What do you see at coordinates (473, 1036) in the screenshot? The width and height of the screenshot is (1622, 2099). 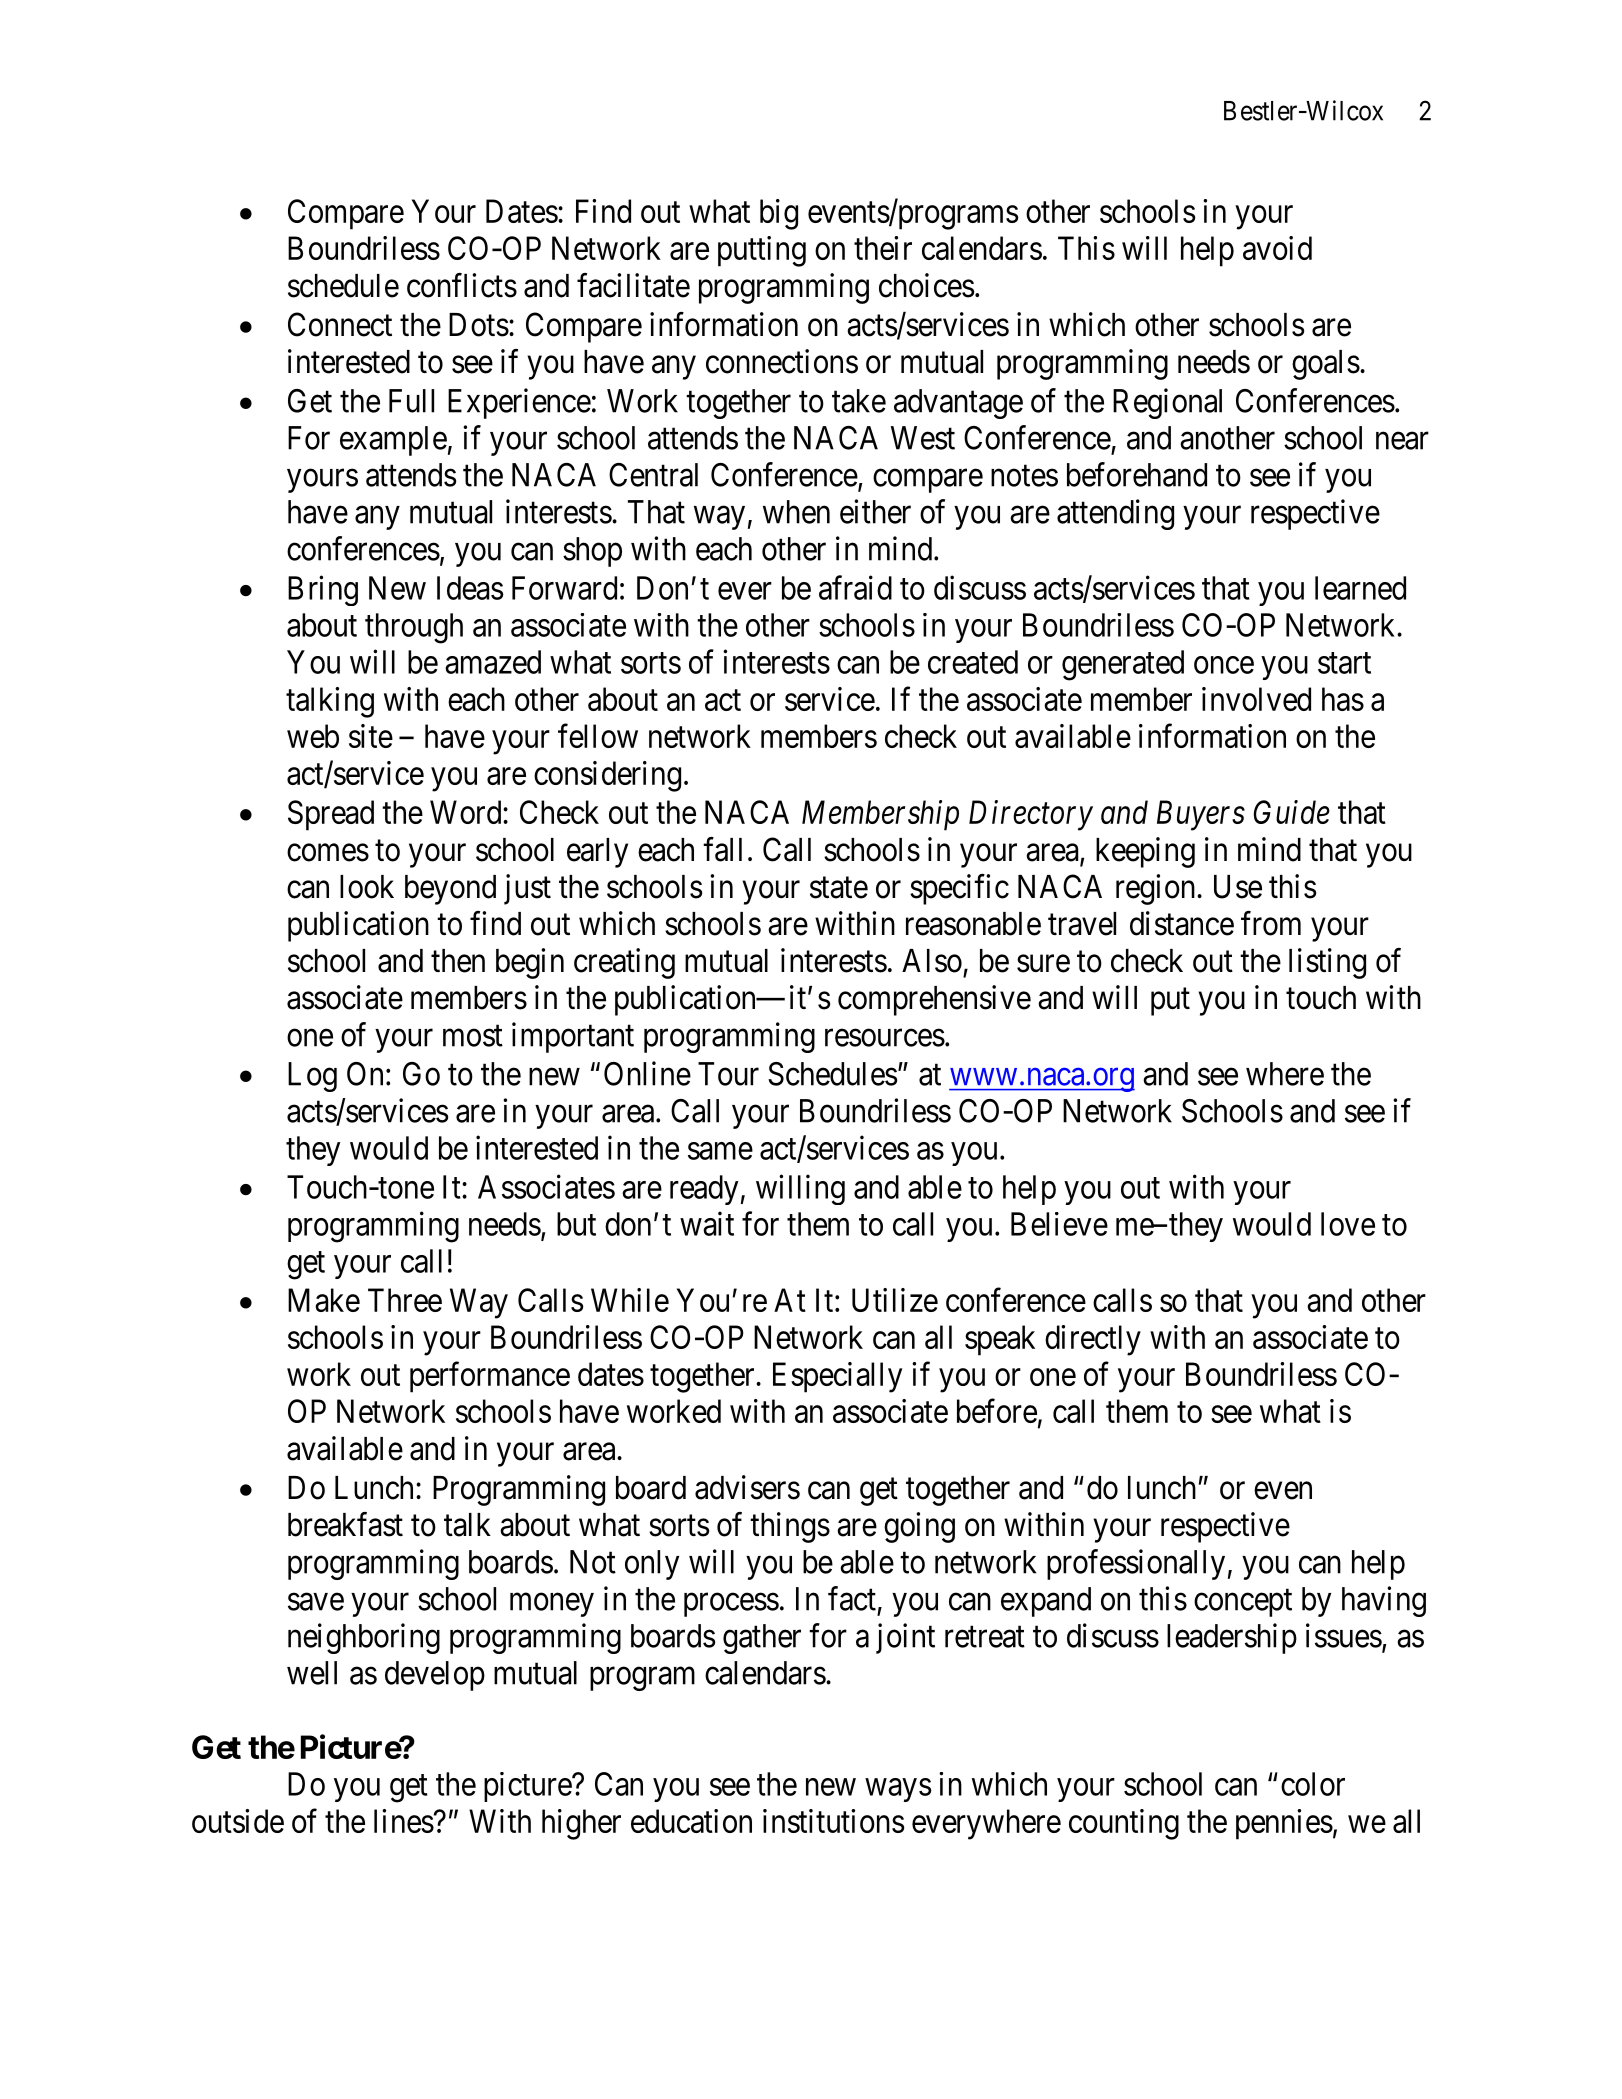 I see `most` at bounding box center [473, 1036].
